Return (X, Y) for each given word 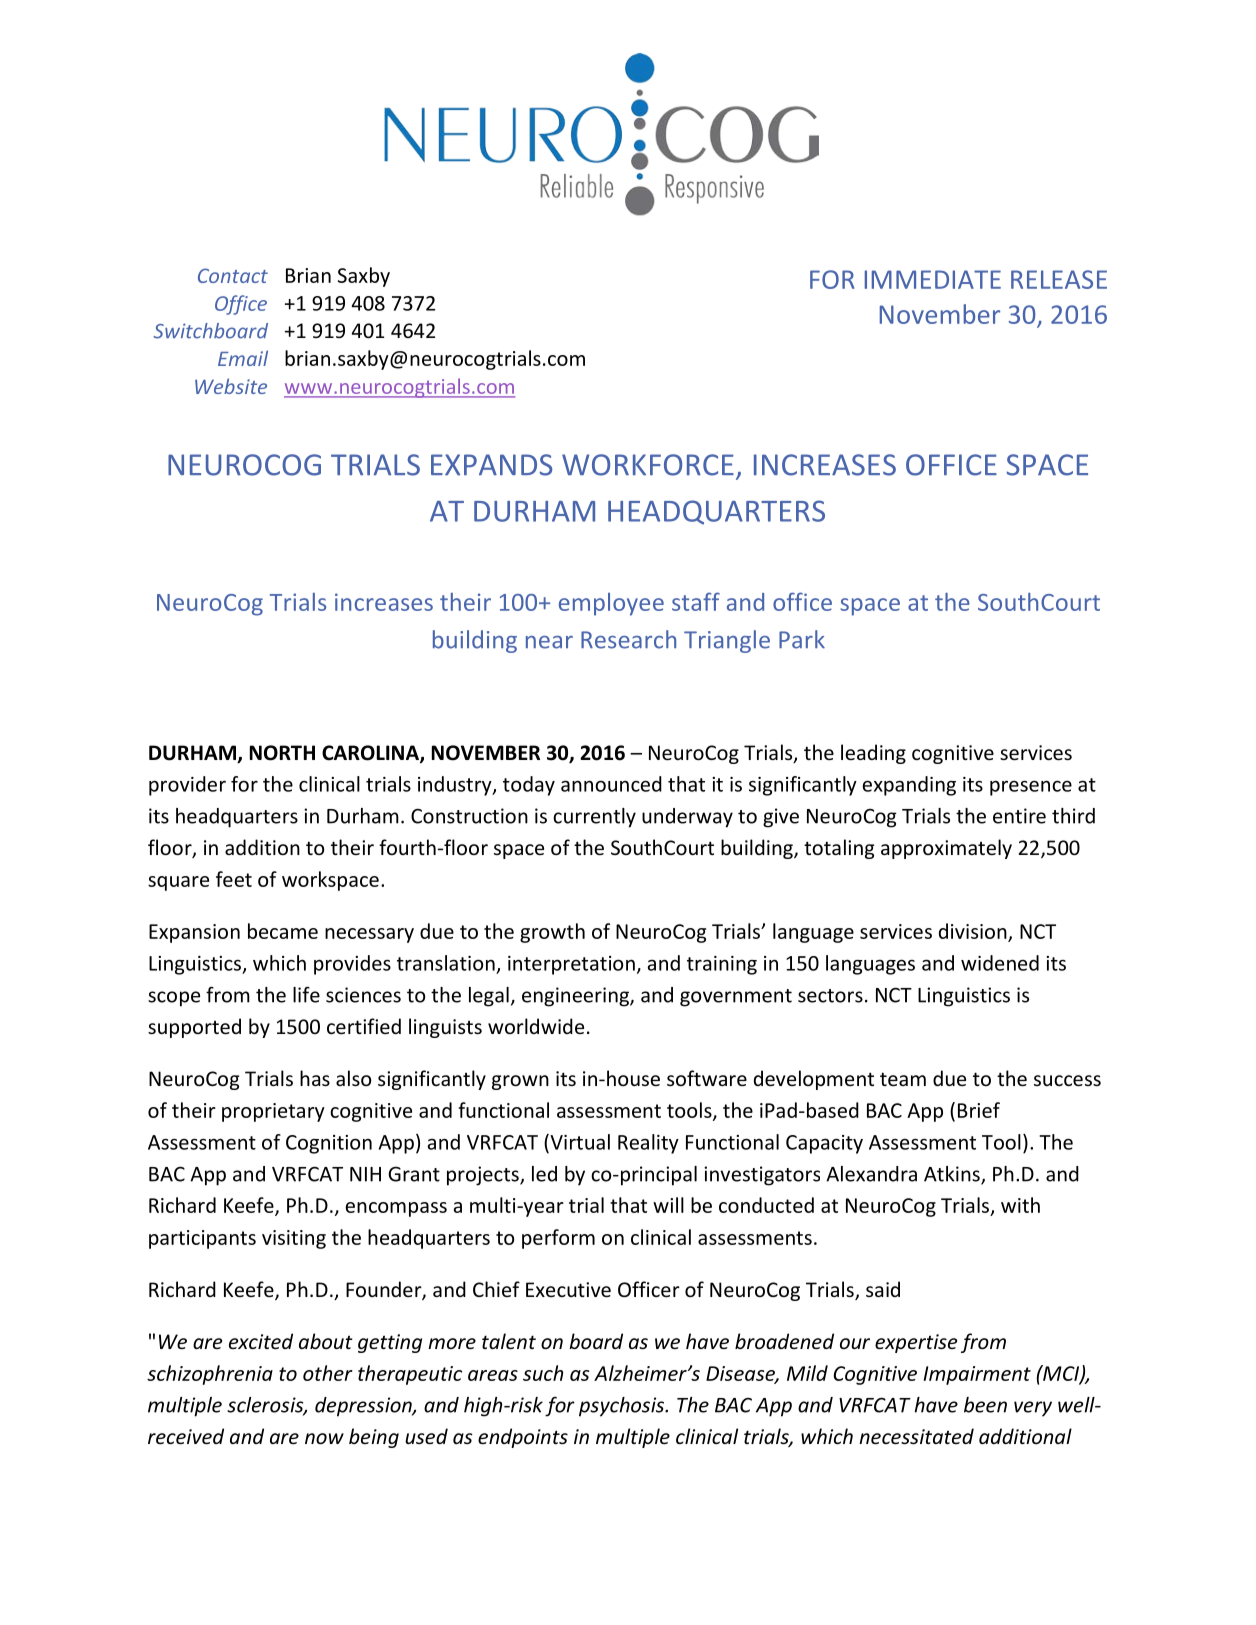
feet (234, 879)
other (328, 1373)
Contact (233, 275)
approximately (946, 849)
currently (594, 818)
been (985, 1405)
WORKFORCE (648, 465)
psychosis (623, 1407)
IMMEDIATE (933, 279)
